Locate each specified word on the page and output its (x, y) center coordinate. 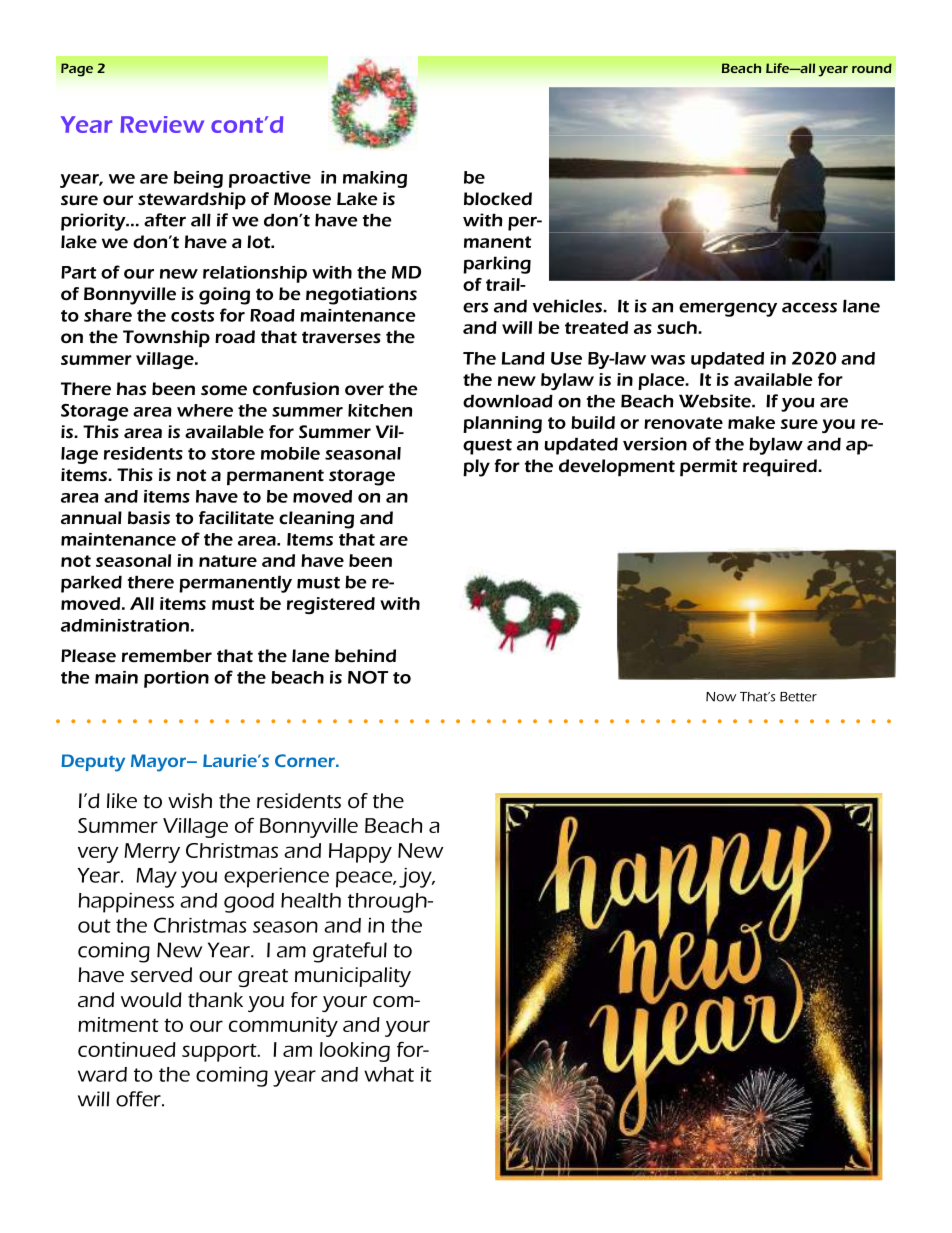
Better (798, 697)
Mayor (159, 763)
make (751, 422)
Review (162, 124)
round (872, 68)
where (205, 410)
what (389, 1074)
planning (502, 424)
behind (365, 656)
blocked (498, 199)
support (220, 1052)
